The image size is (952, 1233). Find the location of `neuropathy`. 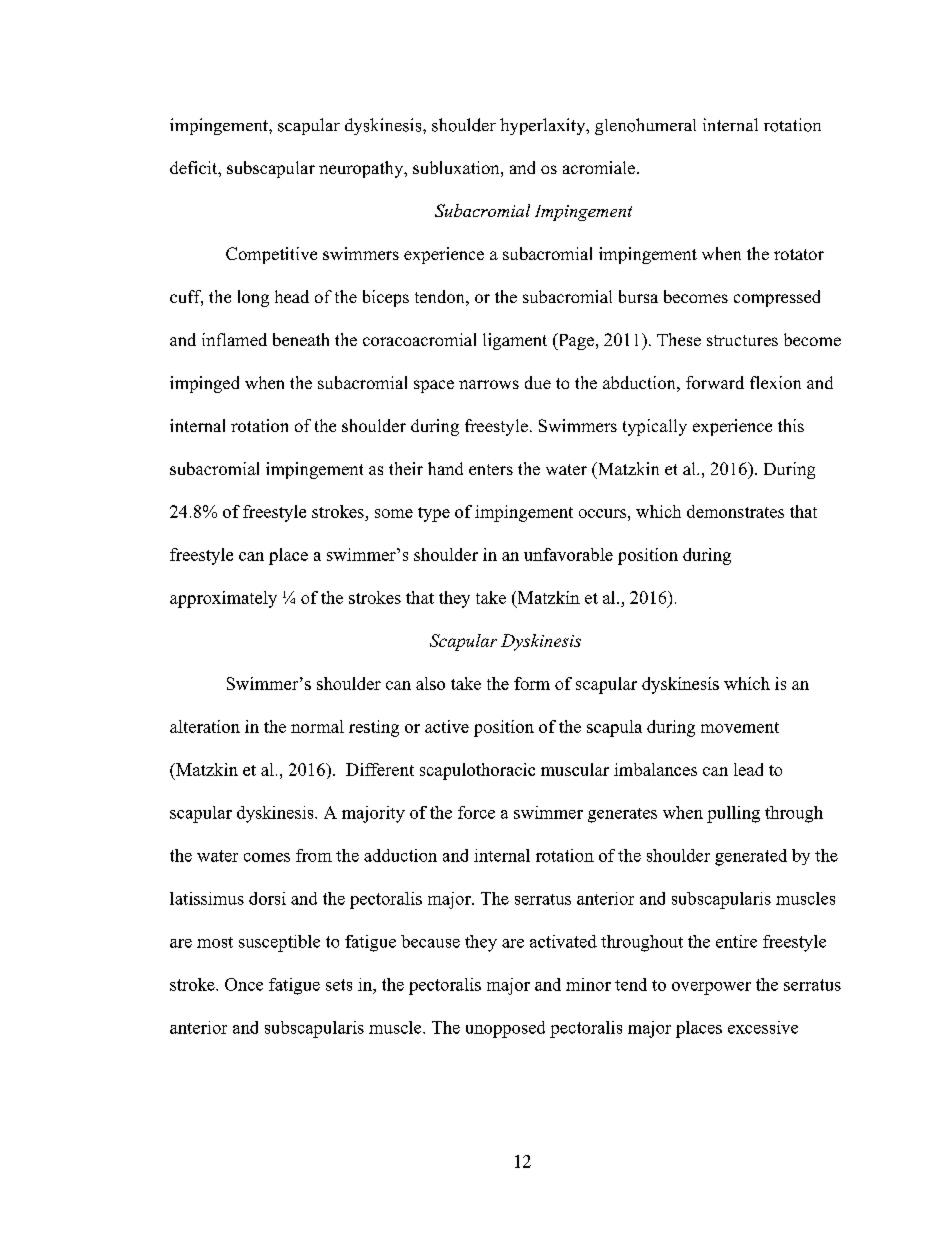

neuropathy is located at coordinates (362, 169).
